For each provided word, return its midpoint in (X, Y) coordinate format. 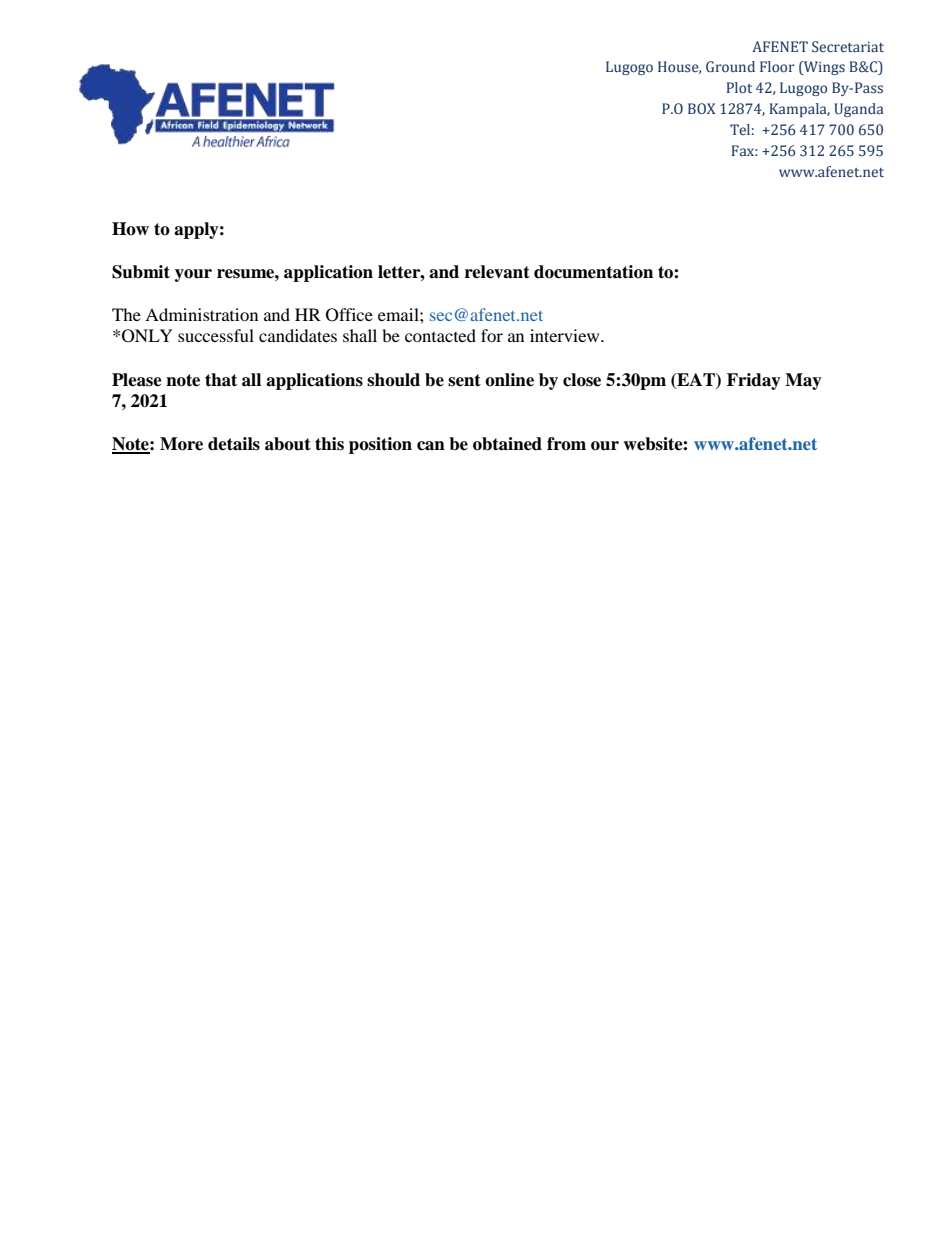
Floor (777, 67)
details (234, 444)
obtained (507, 444)
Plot (739, 88)
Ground (730, 67)
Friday (754, 381)
